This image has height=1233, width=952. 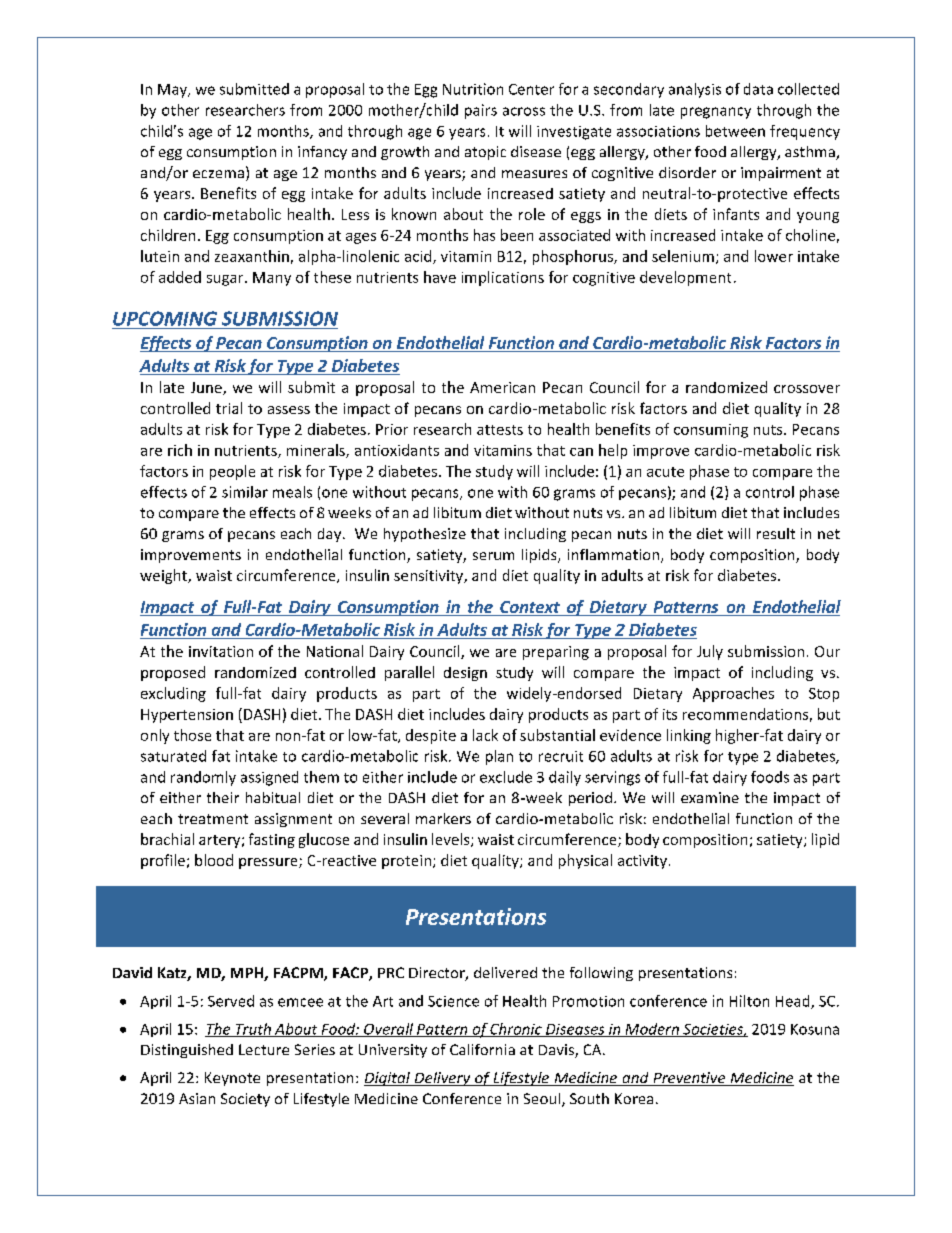 I want to click on Keynote, so click(x=232, y=1079).
